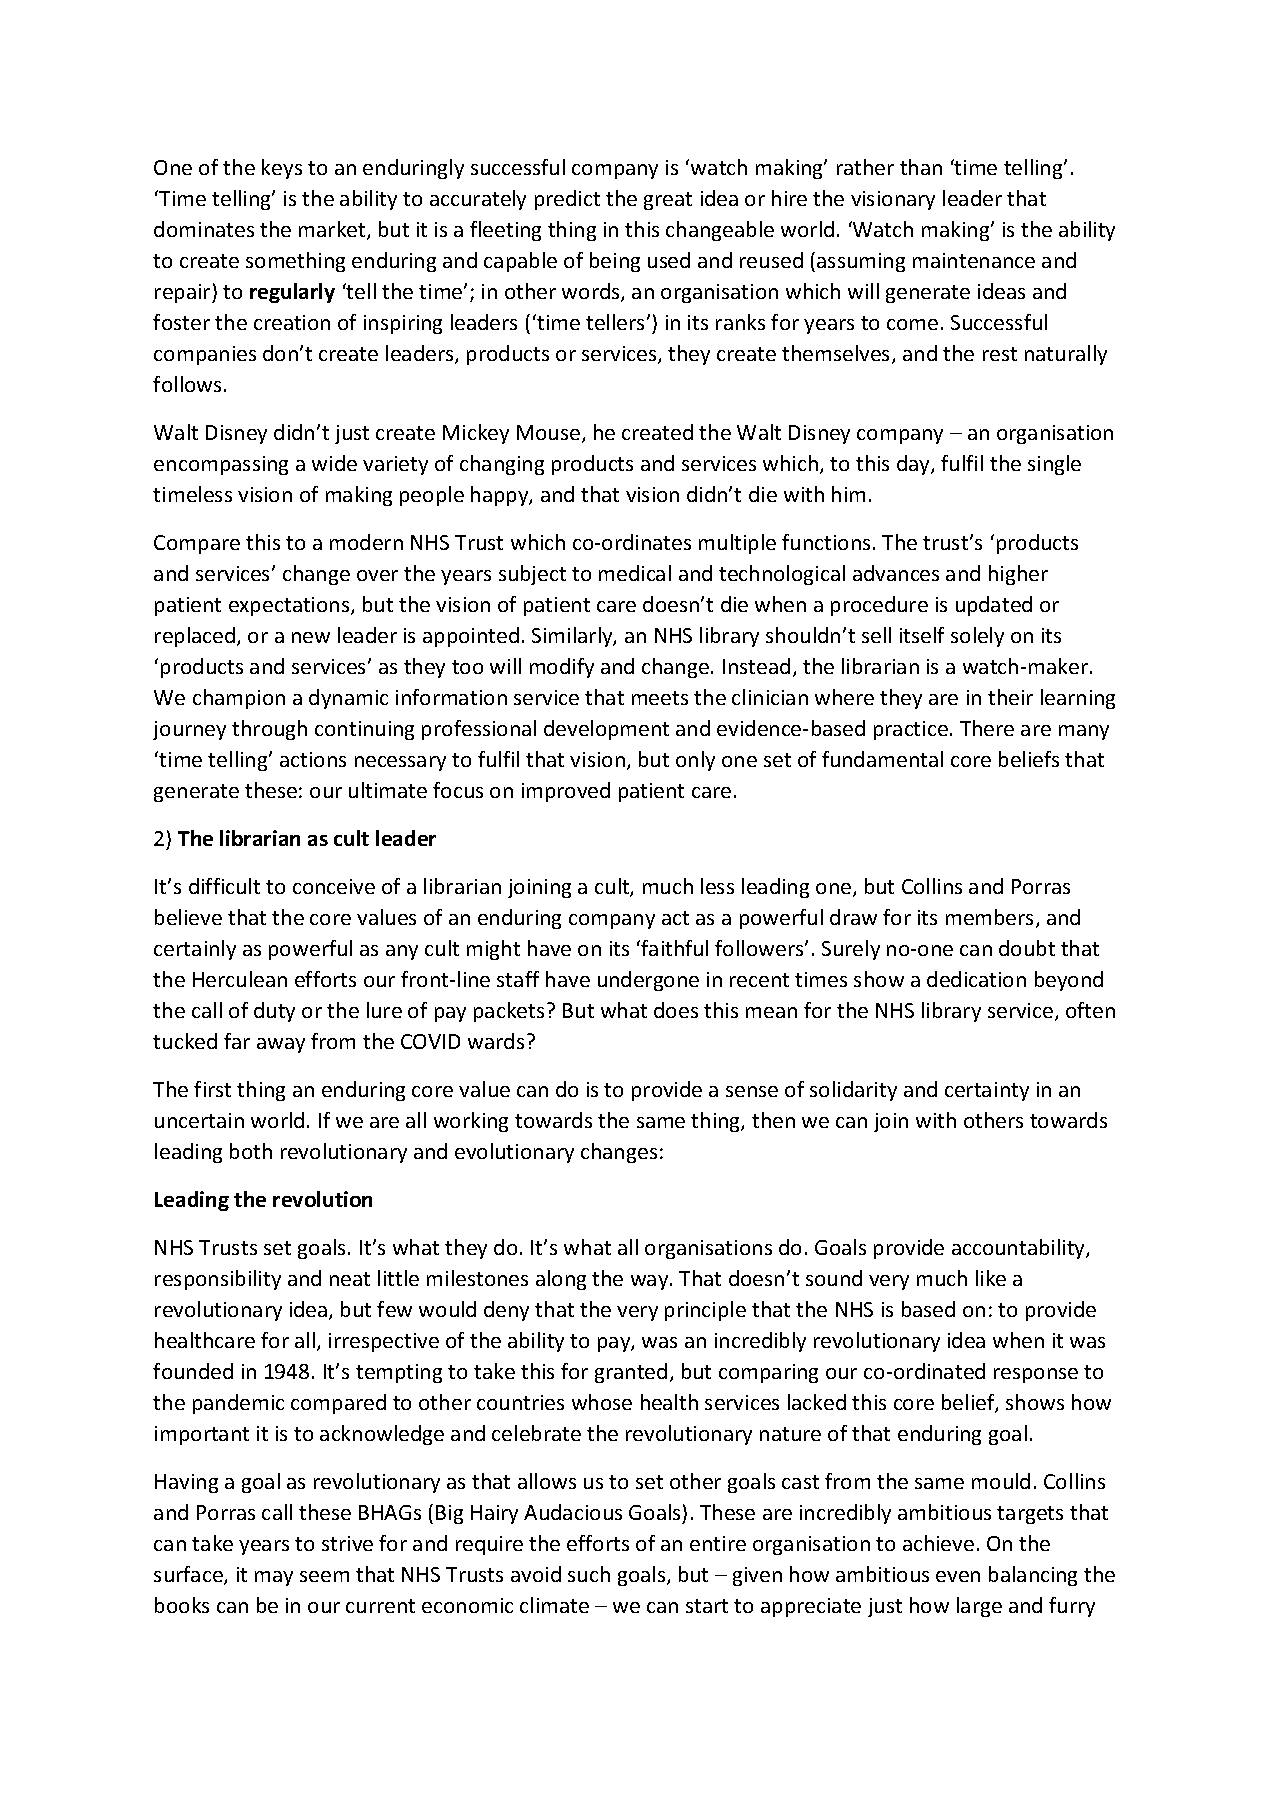 Image resolution: width=1272 pixels, height=1799 pixels. I want to click on members, so click(991, 918).
